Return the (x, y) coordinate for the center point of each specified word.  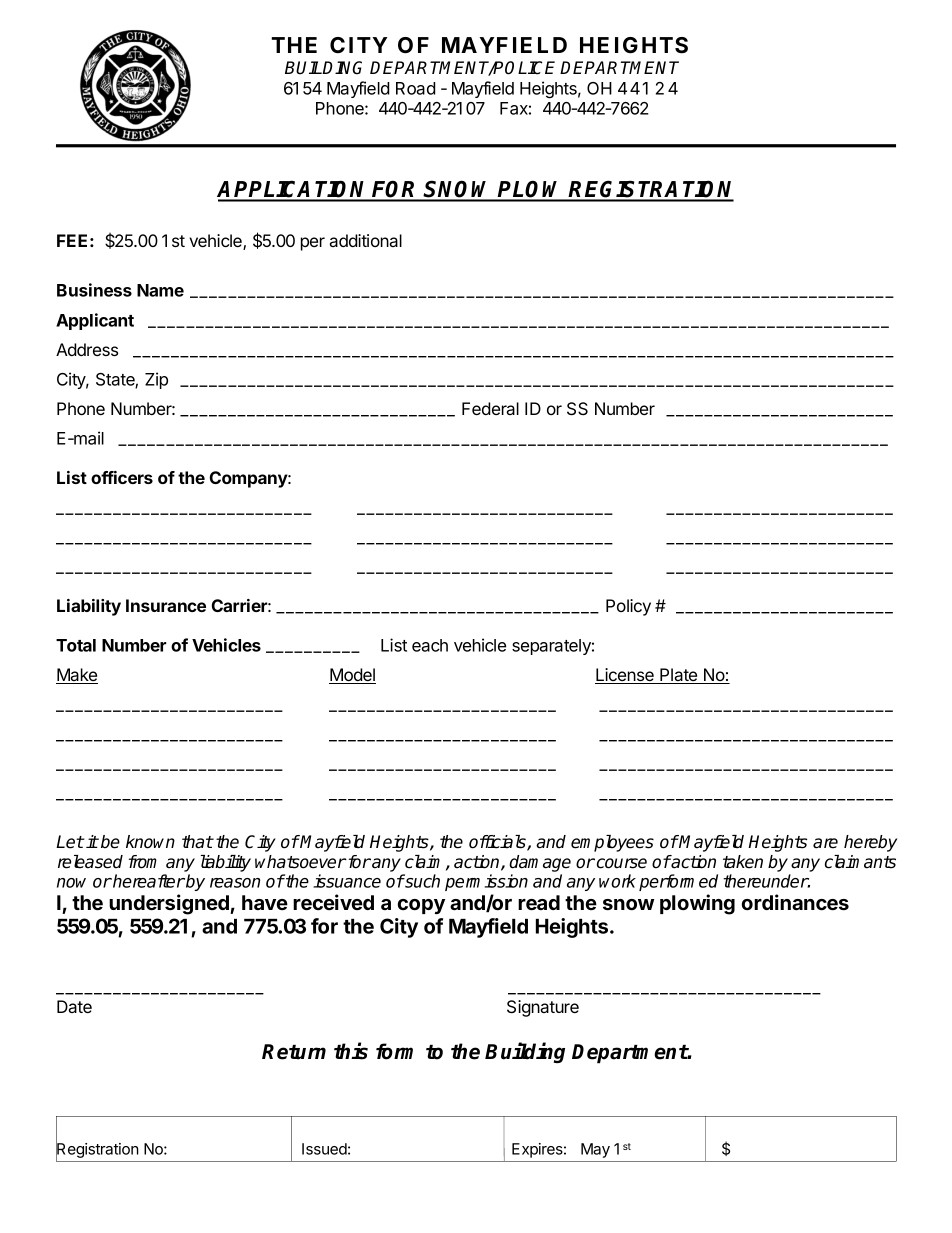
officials (498, 843)
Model (352, 676)
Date (74, 1006)
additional (366, 240)
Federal (490, 408)
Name (160, 290)
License (625, 676)
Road (416, 88)
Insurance (166, 605)
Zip (156, 380)
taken (743, 862)
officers (122, 477)
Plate (679, 676)
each (430, 645)
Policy (628, 607)
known (150, 842)
